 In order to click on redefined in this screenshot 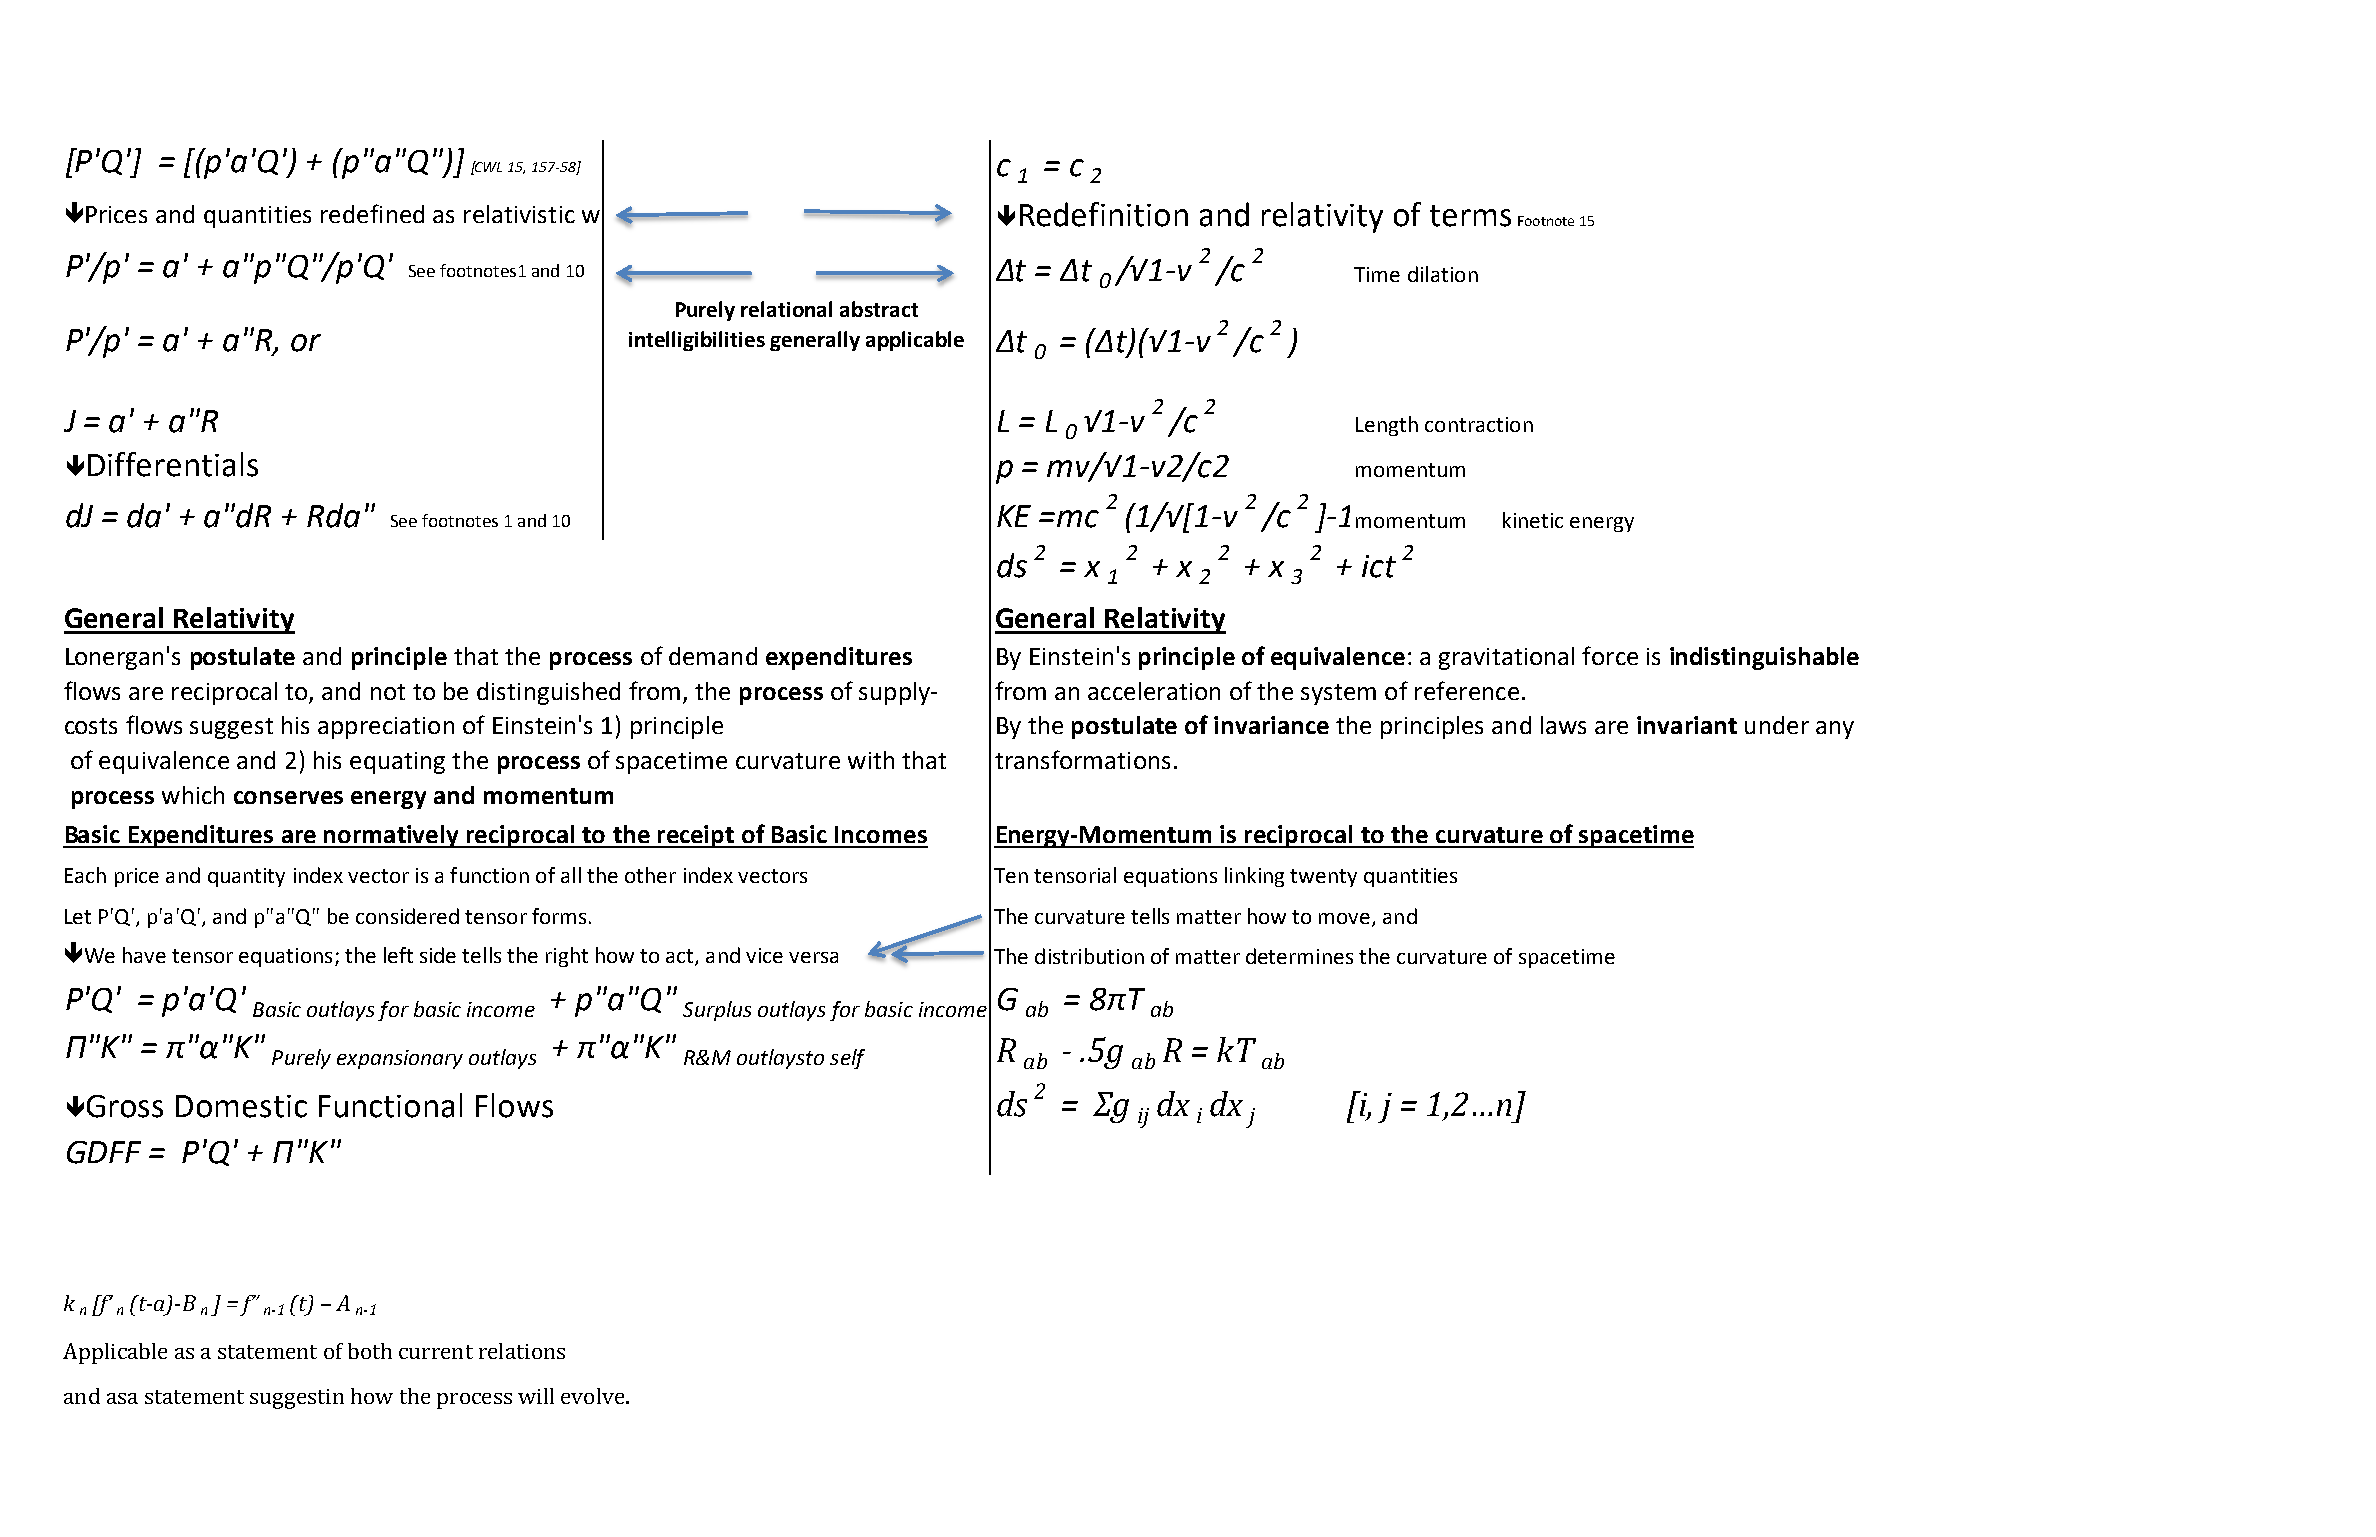, I will do `click(372, 213)`.
